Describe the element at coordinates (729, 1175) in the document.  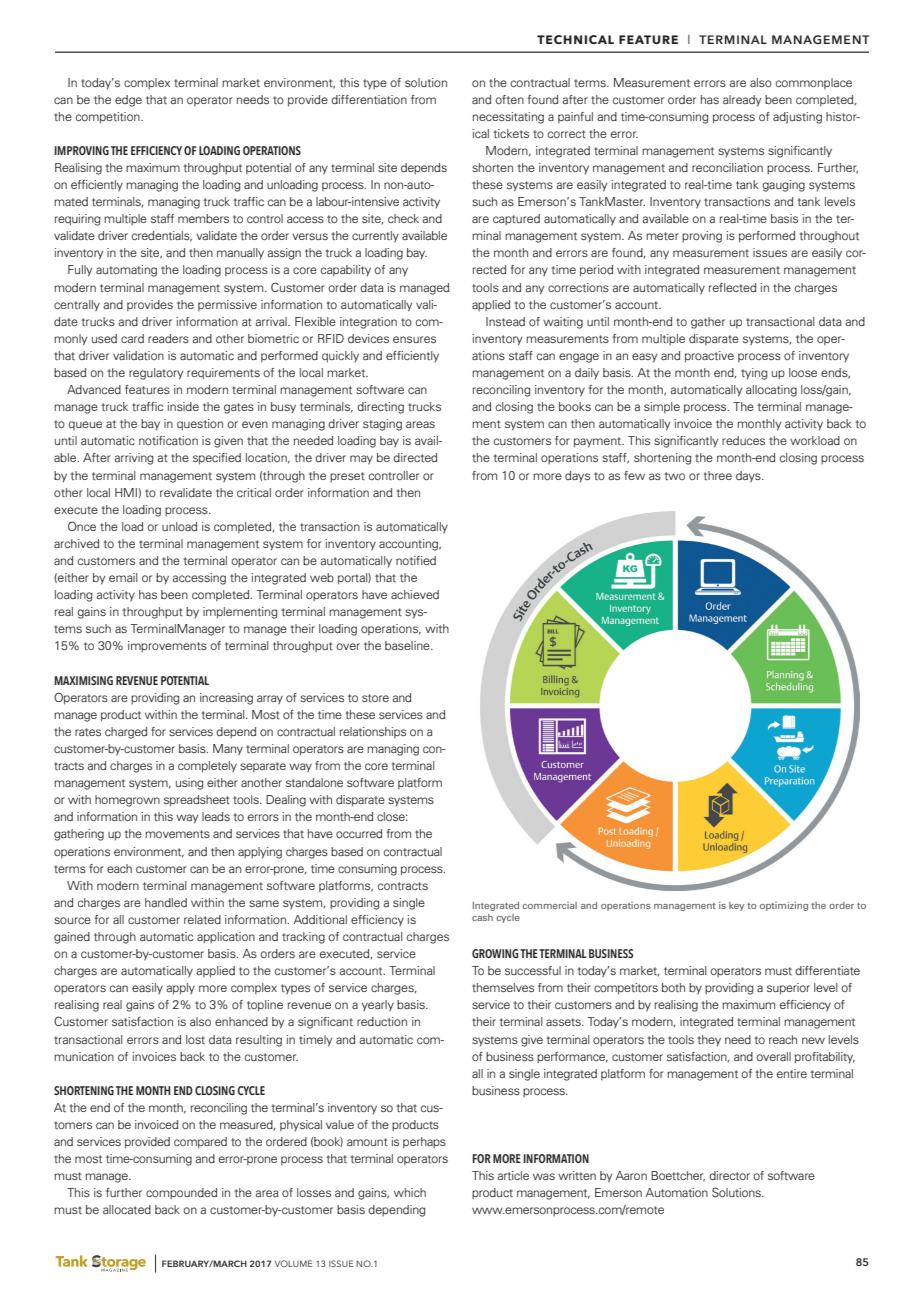
I see `director` at that location.
